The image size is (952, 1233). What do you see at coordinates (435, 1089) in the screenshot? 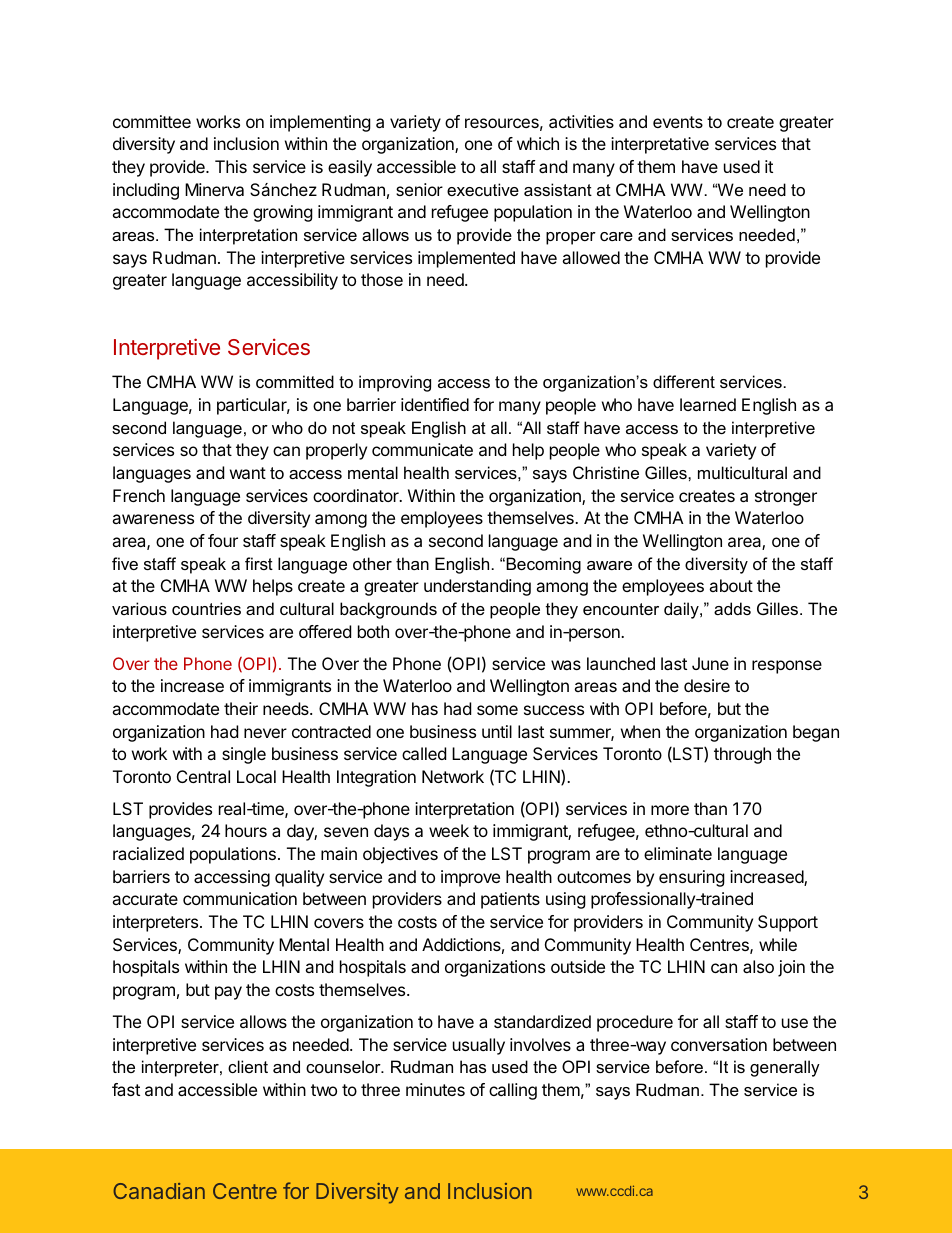
I see `minutes` at bounding box center [435, 1089].
